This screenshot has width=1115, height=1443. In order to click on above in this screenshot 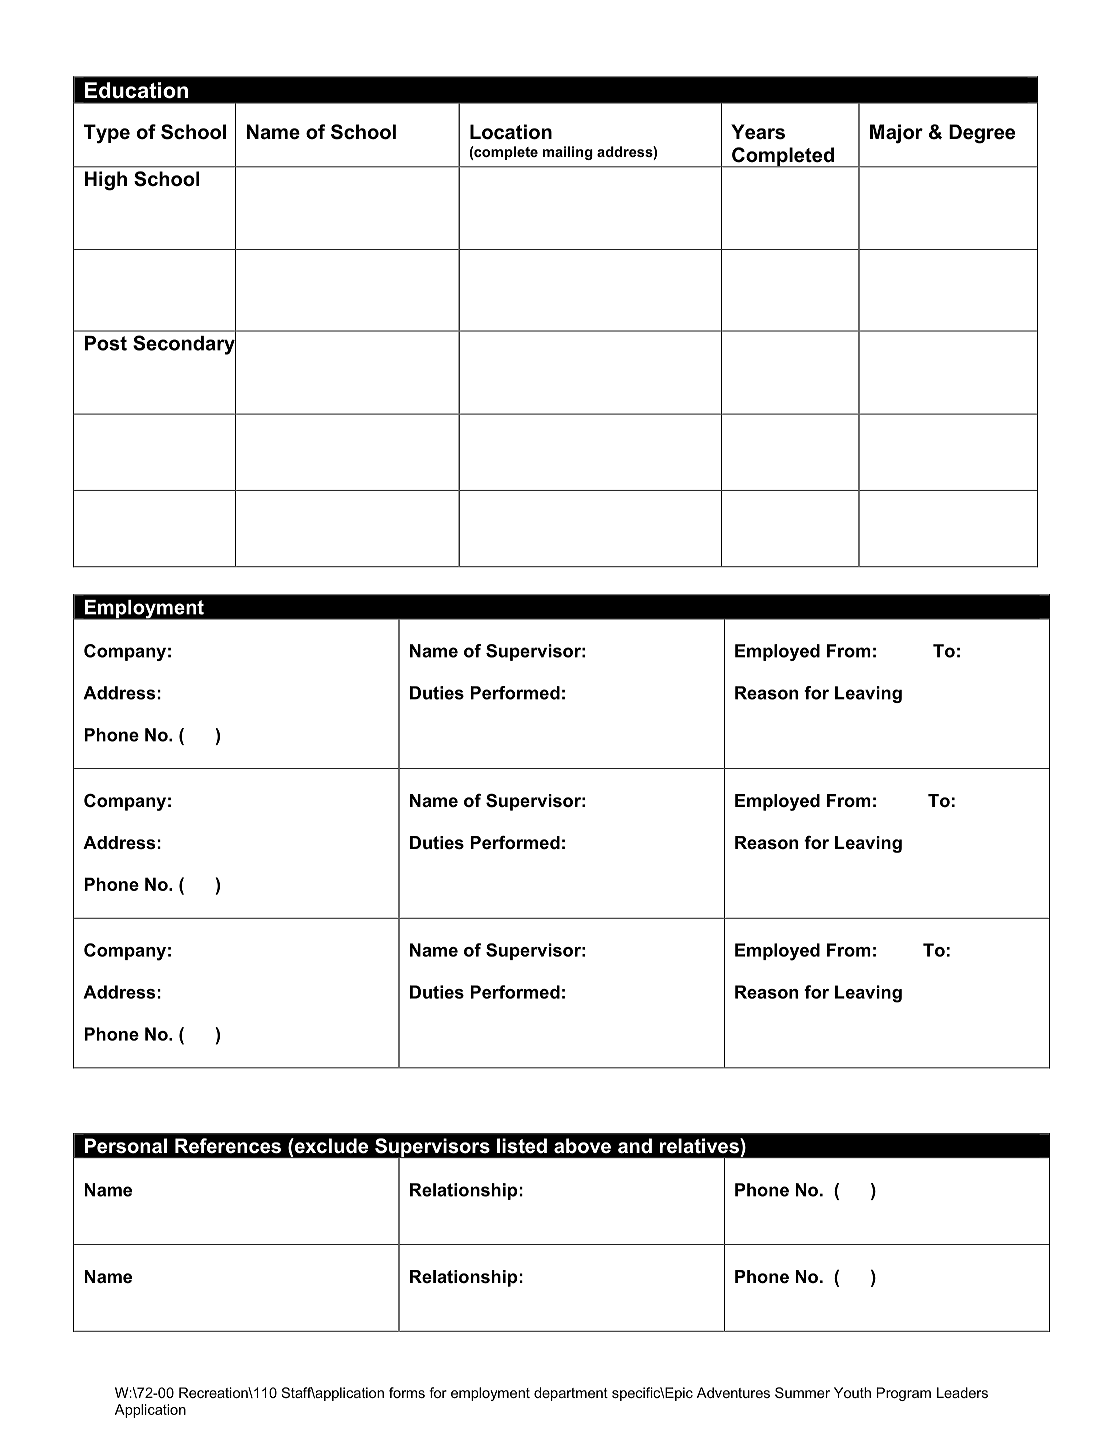, I will do `click(582, 1145)`.
